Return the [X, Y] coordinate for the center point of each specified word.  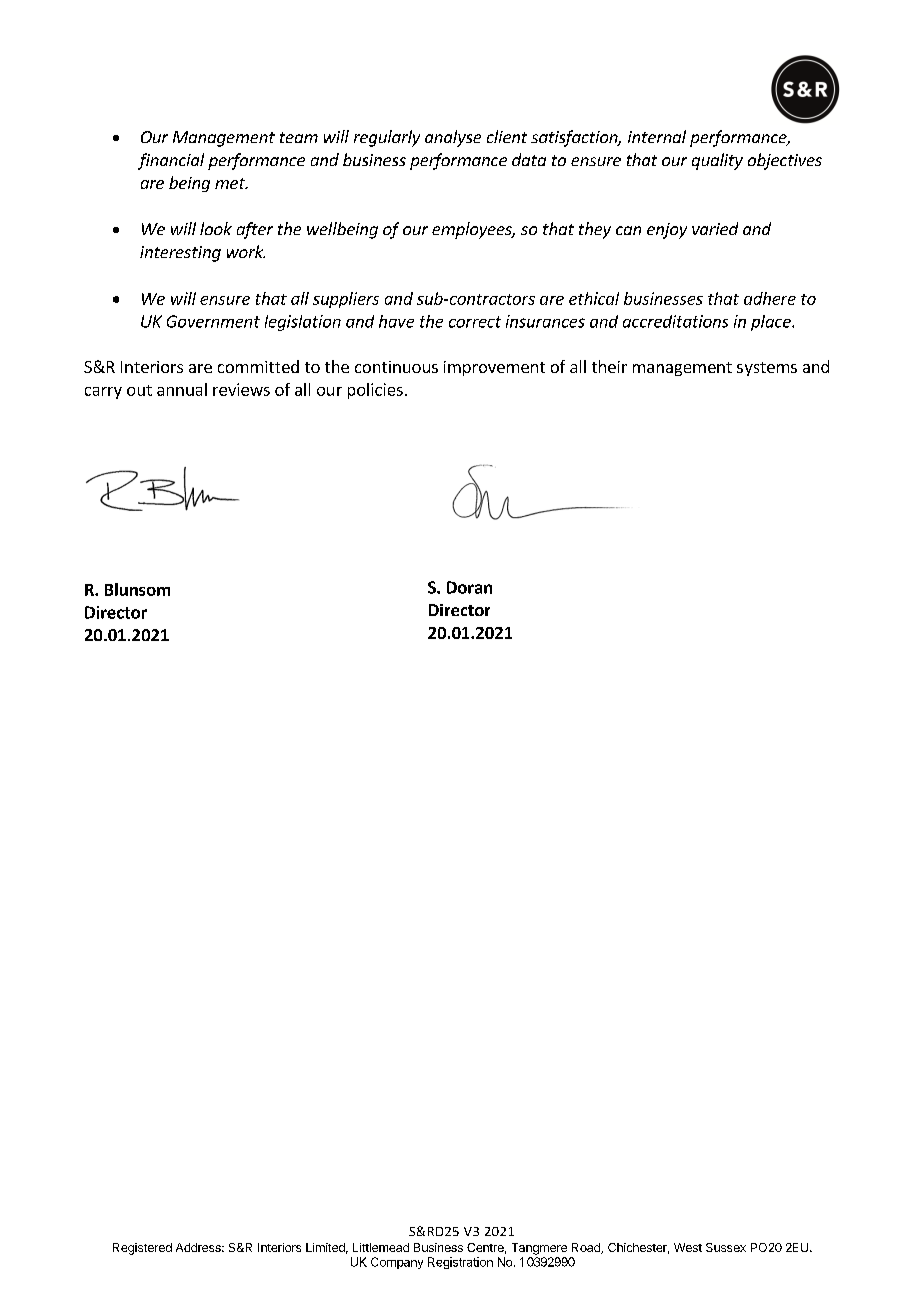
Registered [142, 1249]
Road [587, 1248]
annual [182, 389]
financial [171, 161]
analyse [453, 138]
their [609, 366]
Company [397, 1263]
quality [717, 161]
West [688, 1247]
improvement [494, 368]
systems [767, 369]
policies [375, 391]
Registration [460, 1263]
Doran [469, 587]
